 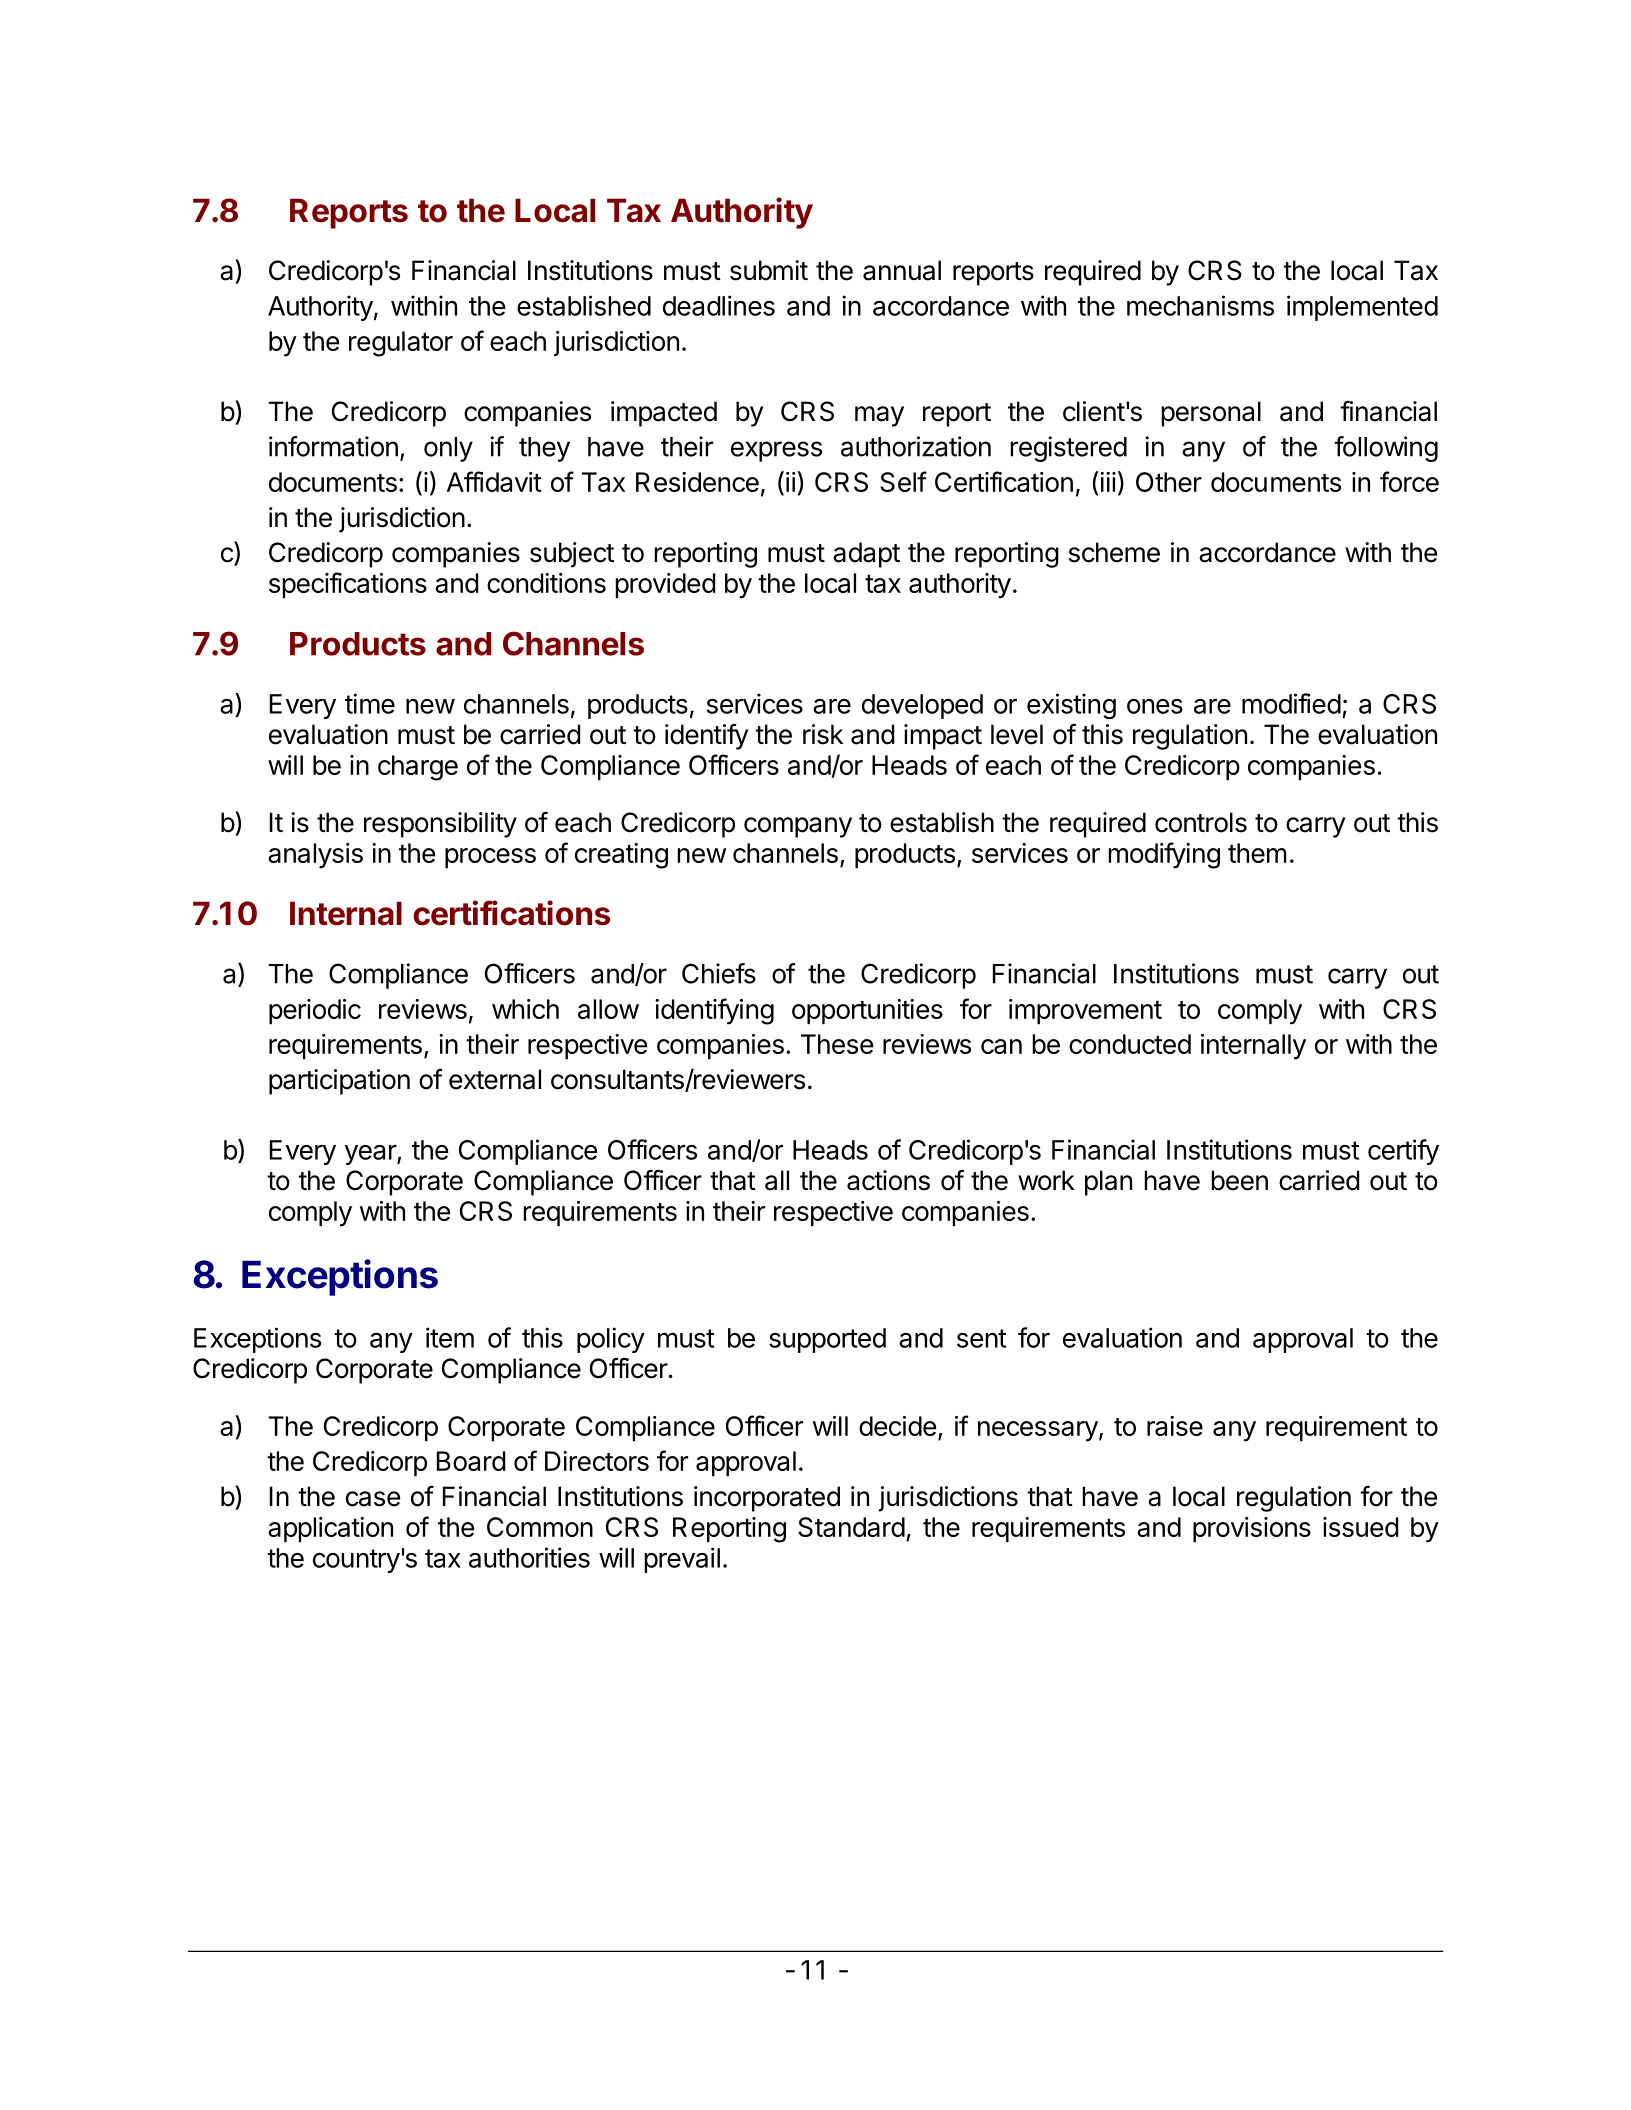 I want to click on them, so click(x=1257, y=853).
